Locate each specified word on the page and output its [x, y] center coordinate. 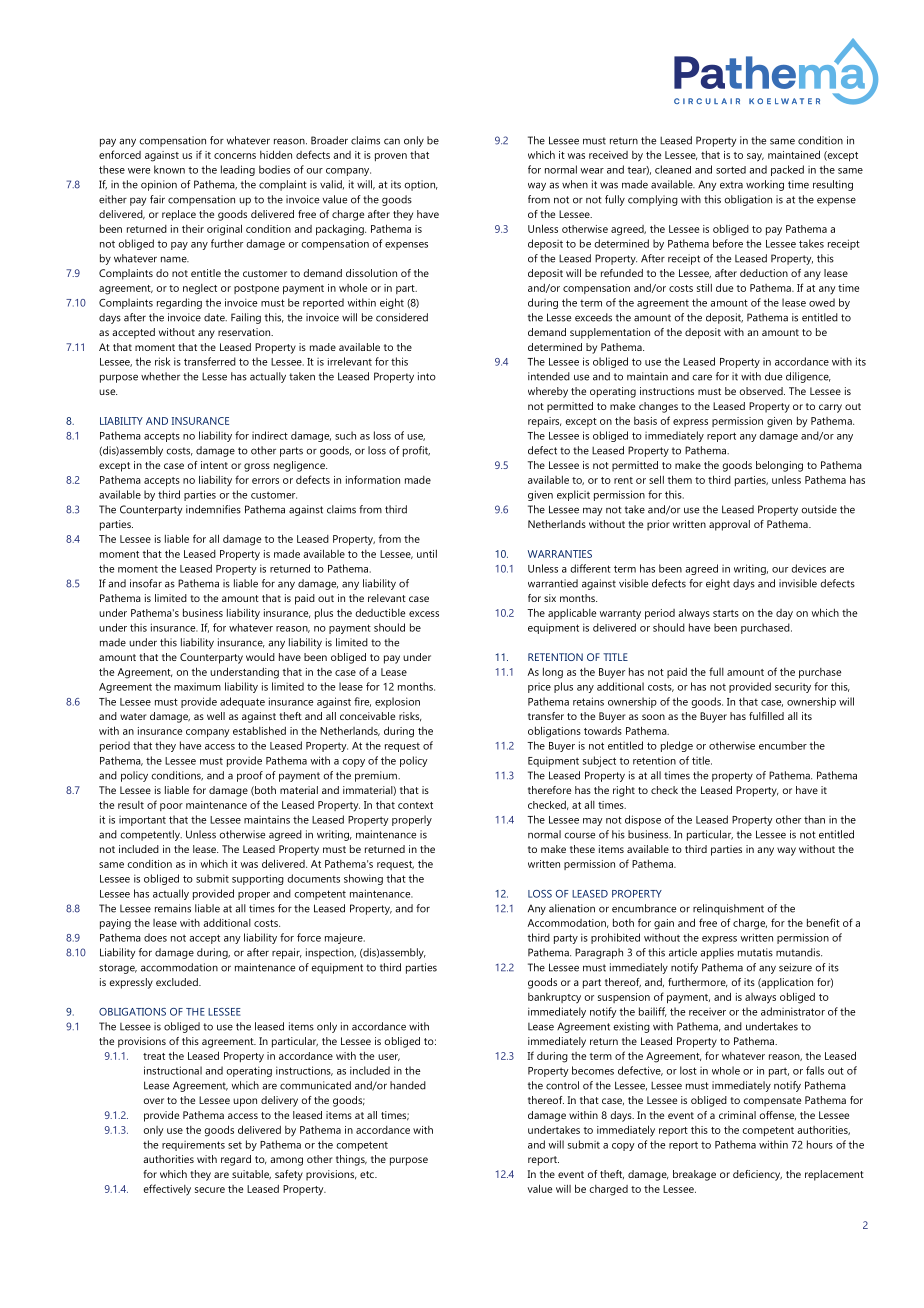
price [539, 688]
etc [368, 1174]
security [793, 688]
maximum [197, 687]
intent [214, 465]
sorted [731, 170]
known [169, 169]
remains [173, 908]
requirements [193, 1146]
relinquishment [728, 909]
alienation [572, 908]
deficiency [757, 1175]
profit [416, 451]
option [421, 185]
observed [762, 391]
